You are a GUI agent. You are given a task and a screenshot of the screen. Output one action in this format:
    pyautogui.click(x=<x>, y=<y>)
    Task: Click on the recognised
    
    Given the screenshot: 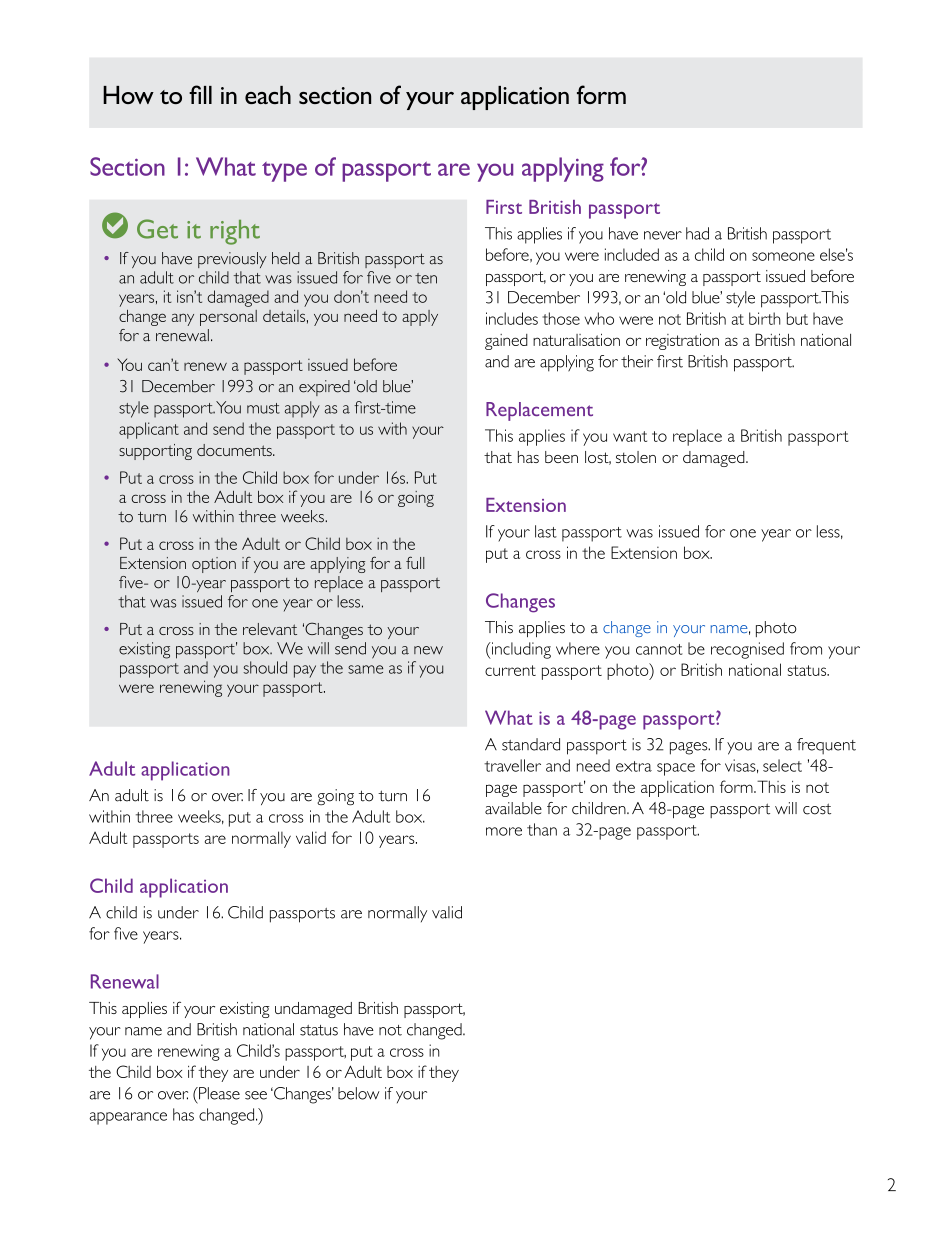 What is the action you would take?
    pyautogui.click(x=747, y=650)
